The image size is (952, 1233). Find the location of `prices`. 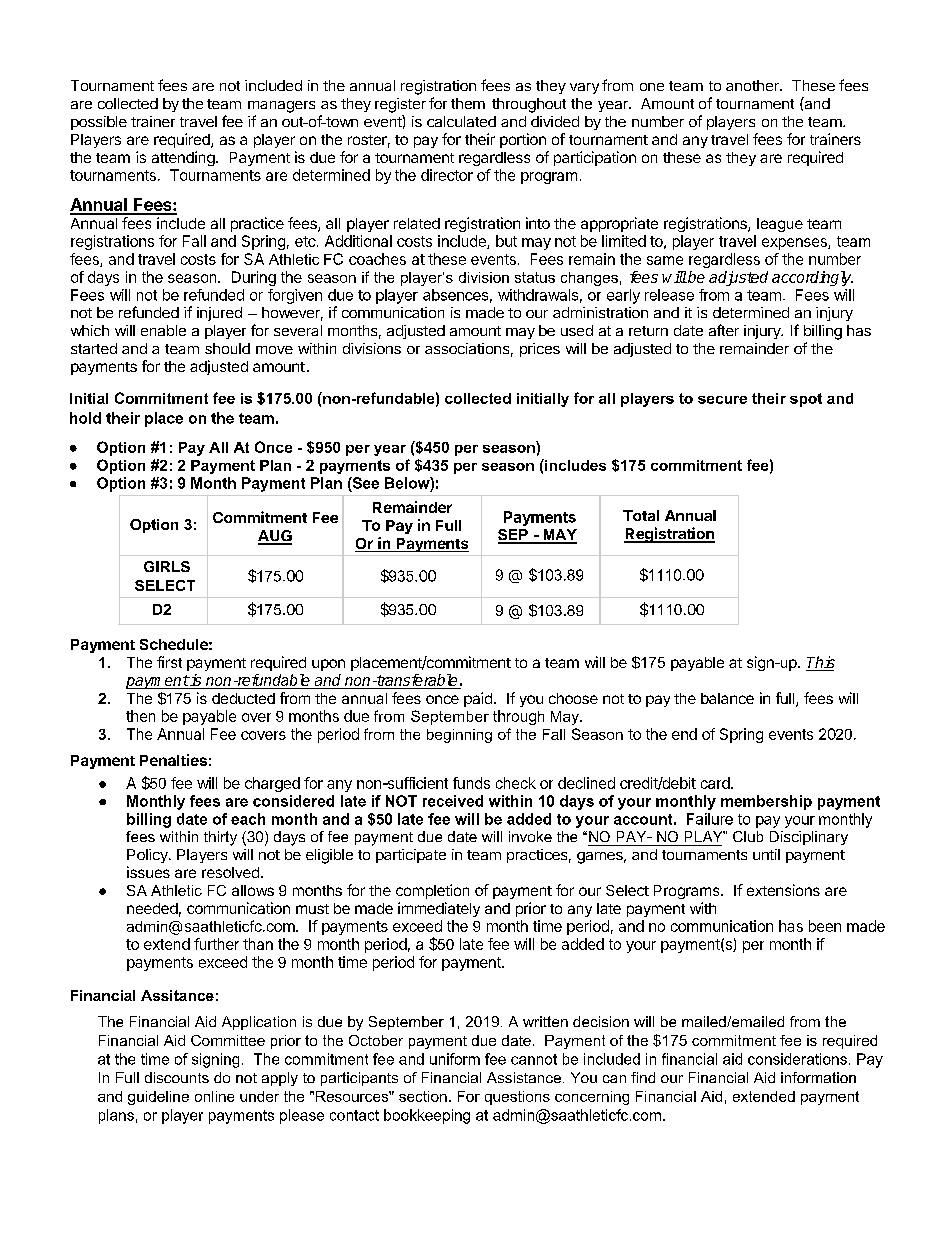

prices is located at coordinates (540, 350).
